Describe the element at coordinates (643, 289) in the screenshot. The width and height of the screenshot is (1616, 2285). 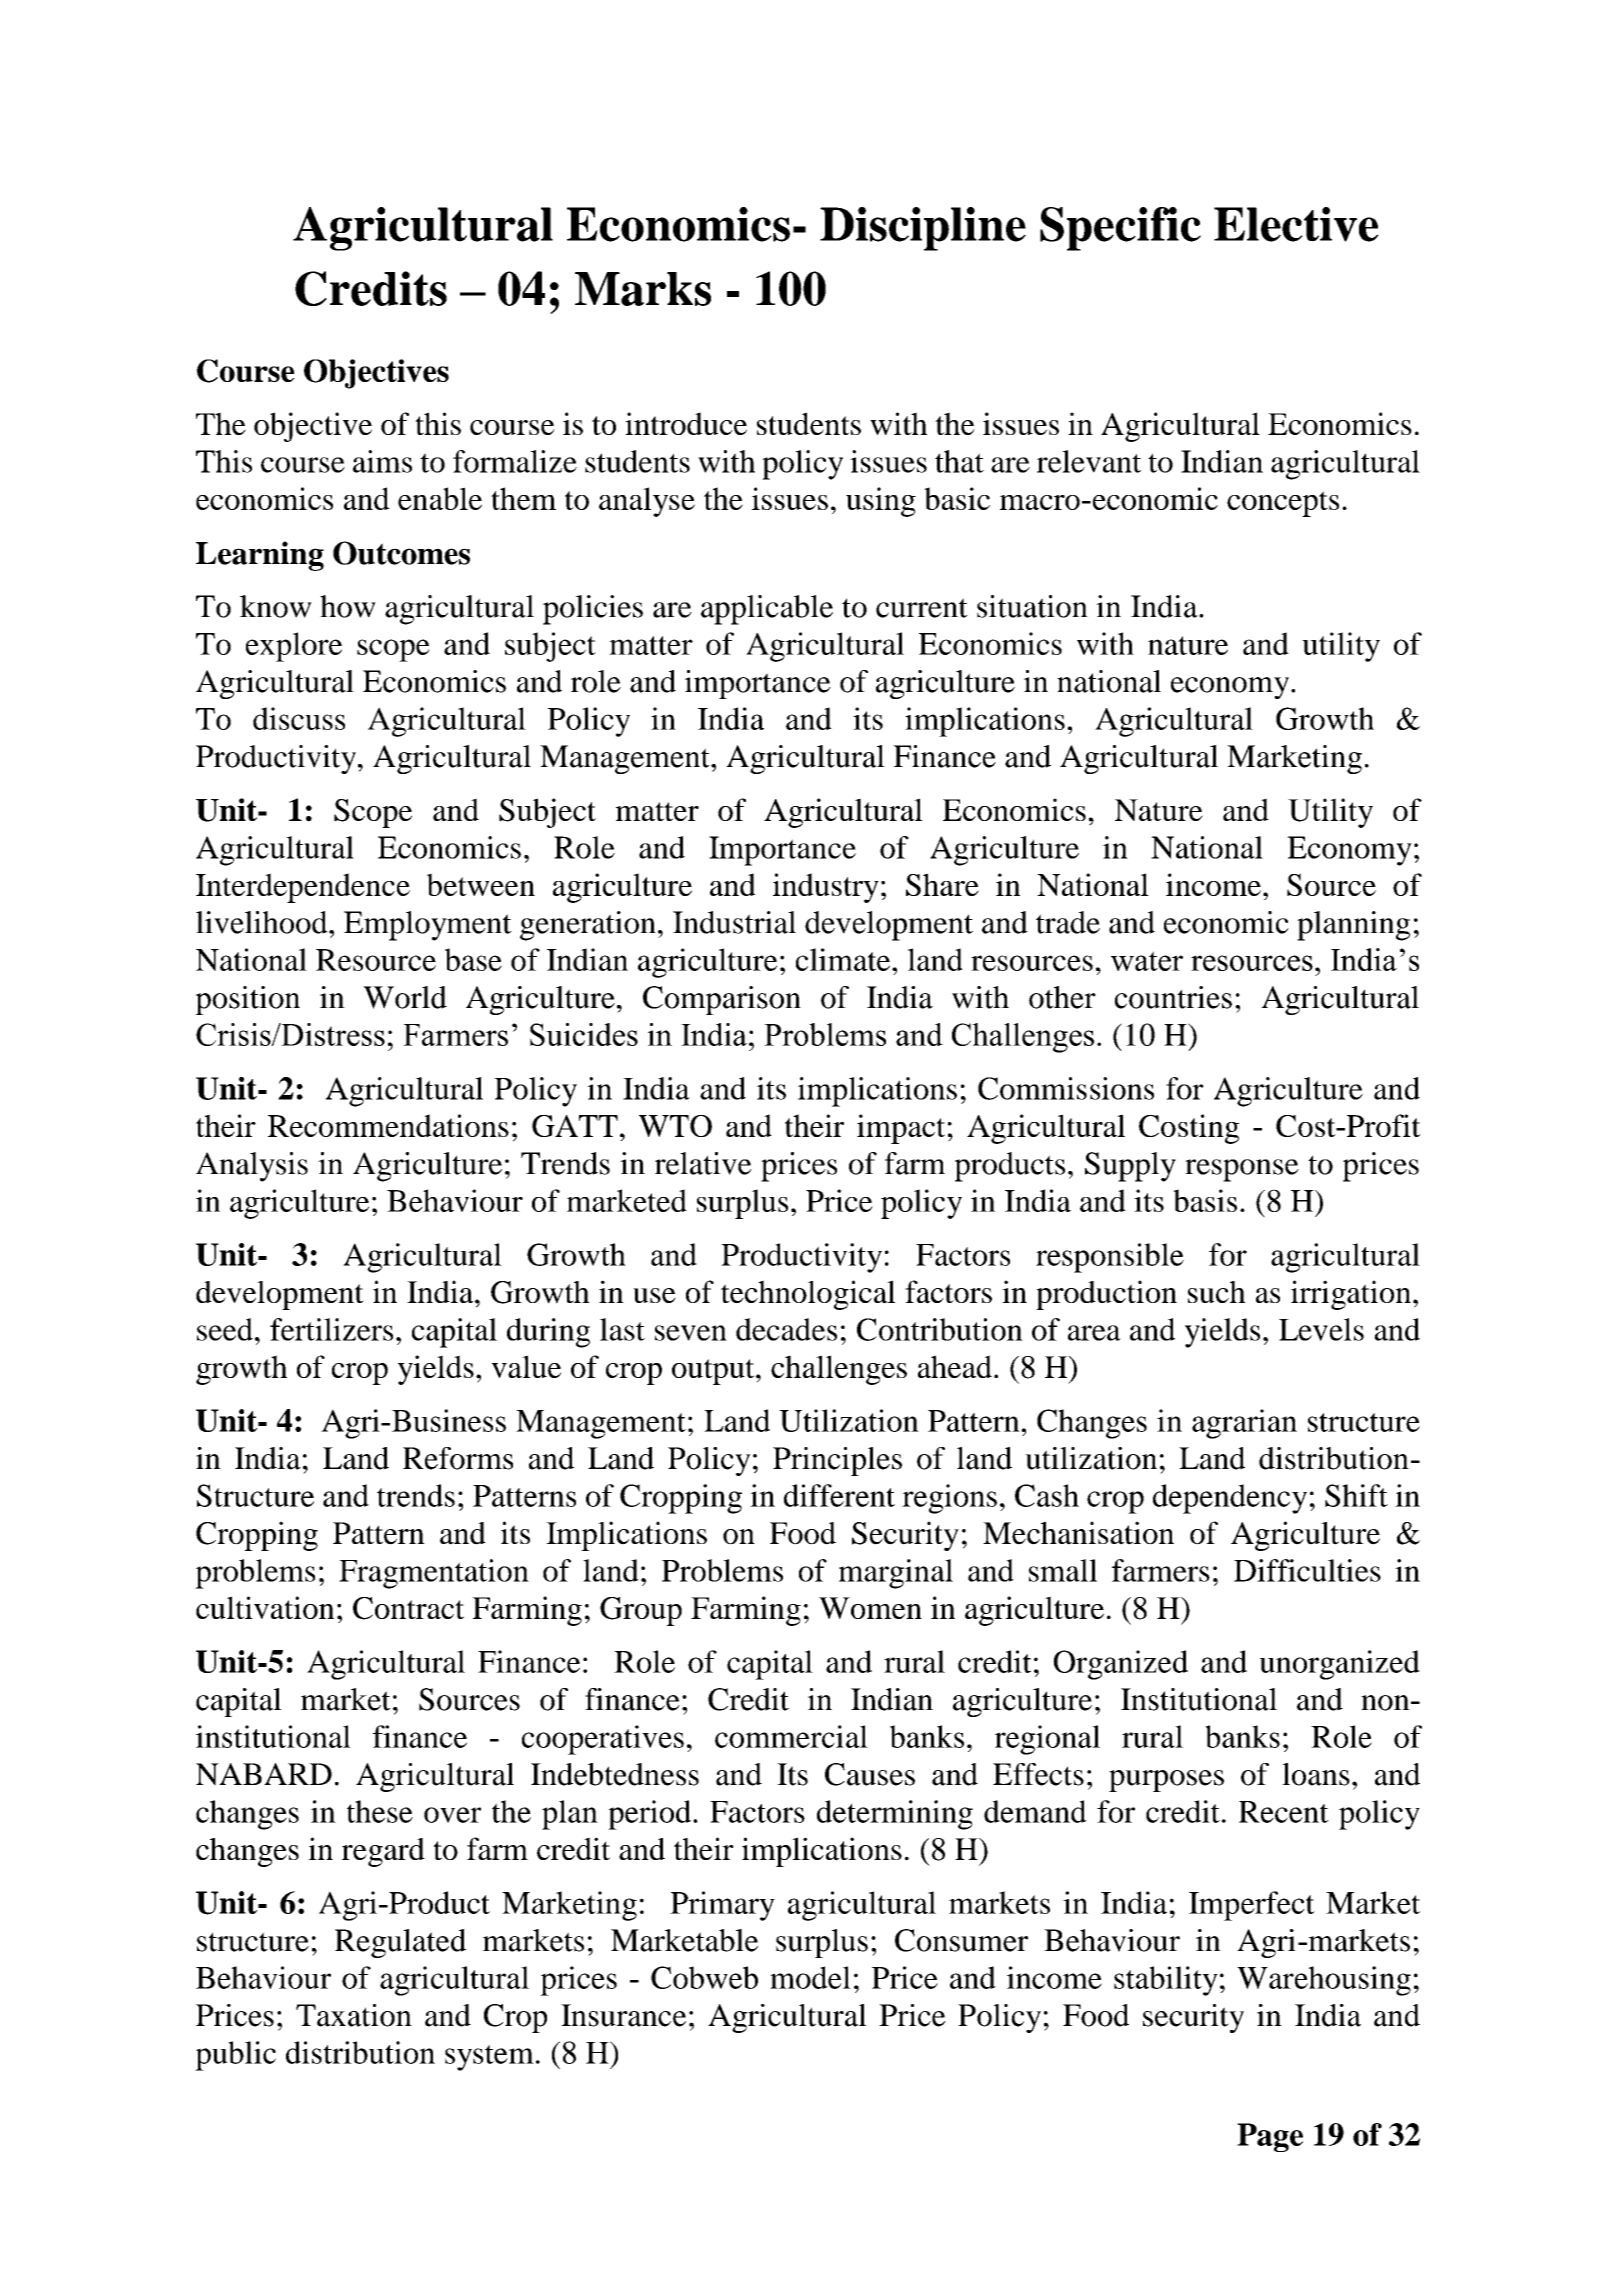
I see `Marks` at that location.
